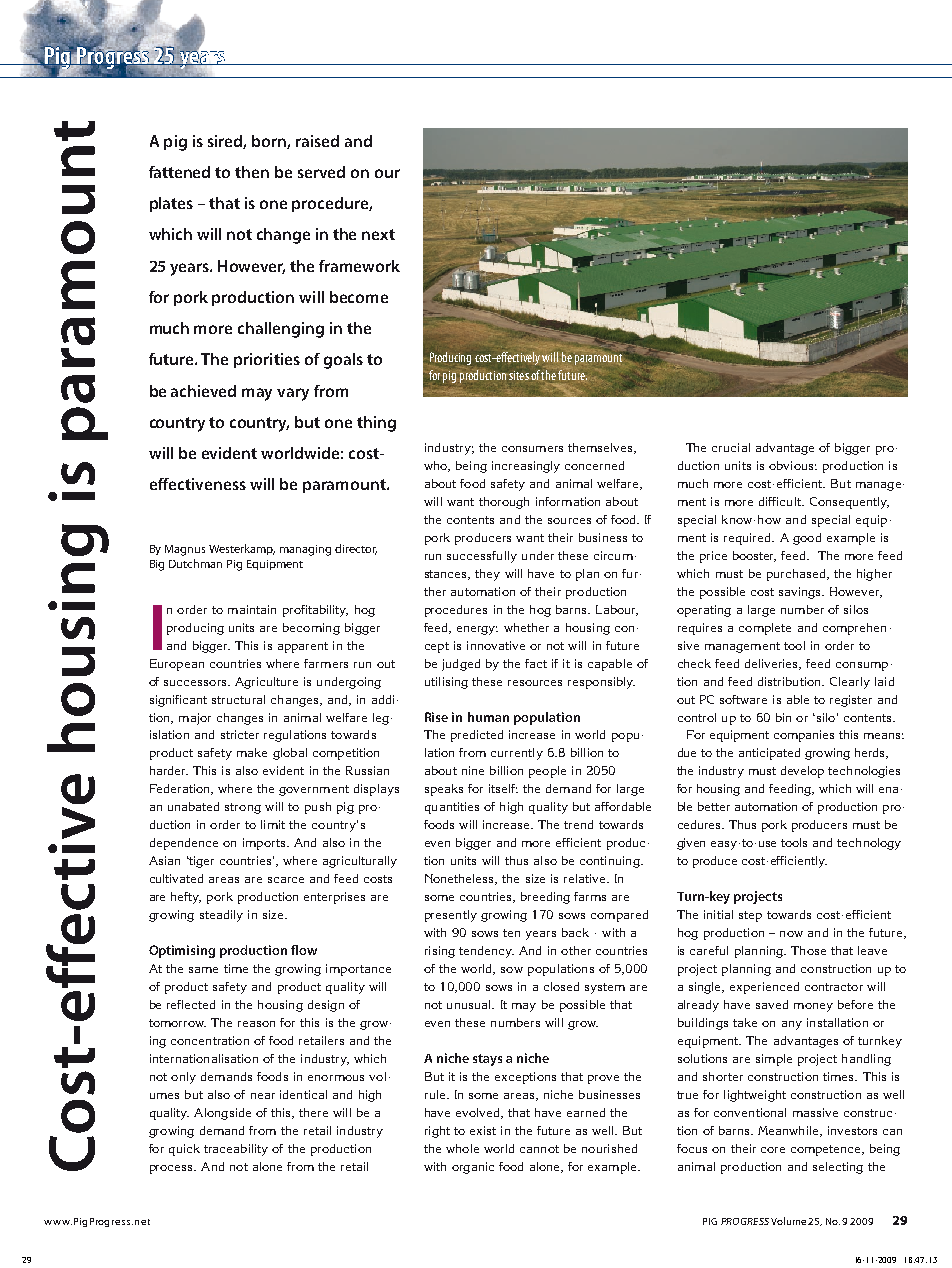 This screenshot has height=1268, width=952. Describe the element at coordinates (293, 394) in the screenshot. I see `vary` at that location.
